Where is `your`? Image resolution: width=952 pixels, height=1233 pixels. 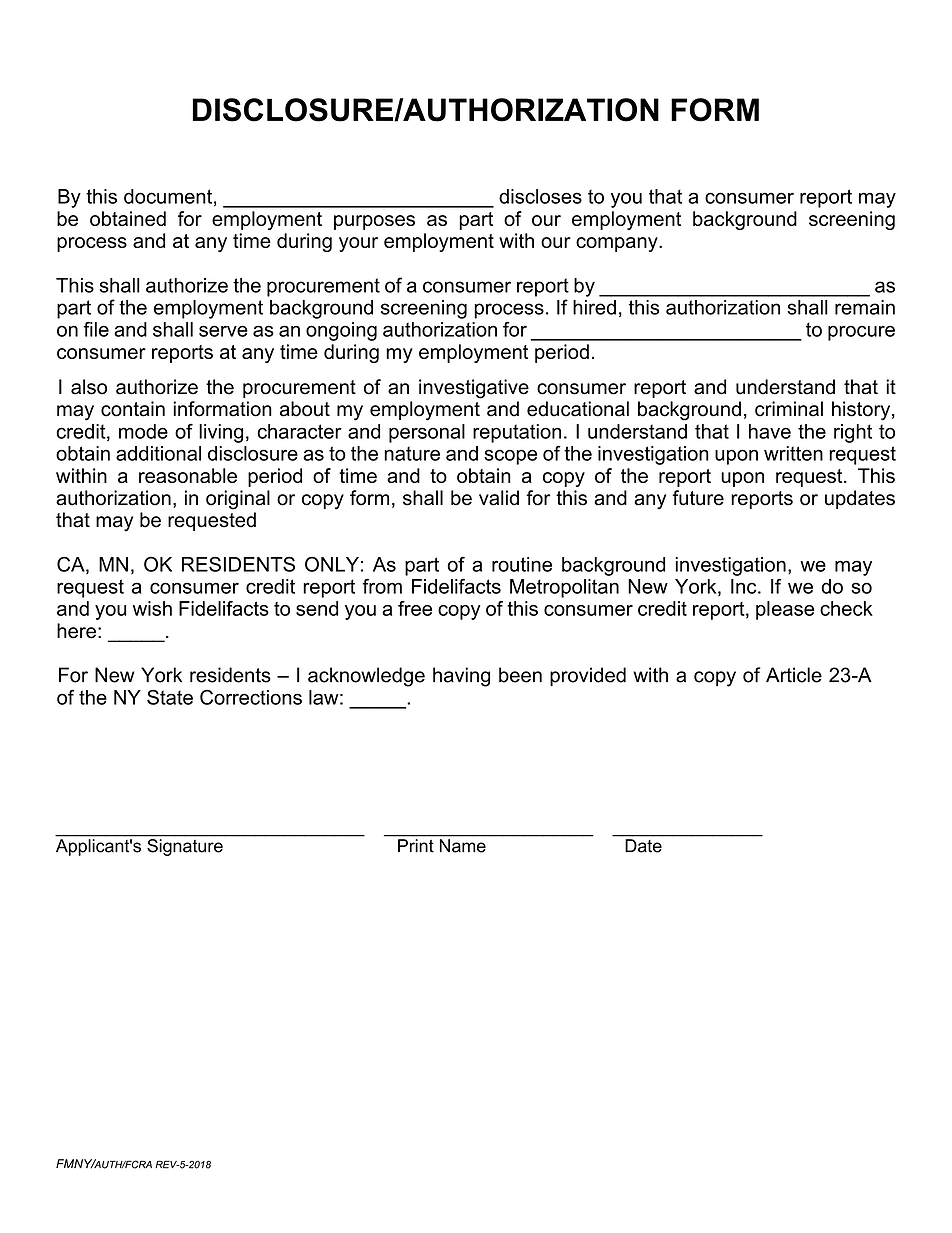 your is located at coordinates (358, 244).
